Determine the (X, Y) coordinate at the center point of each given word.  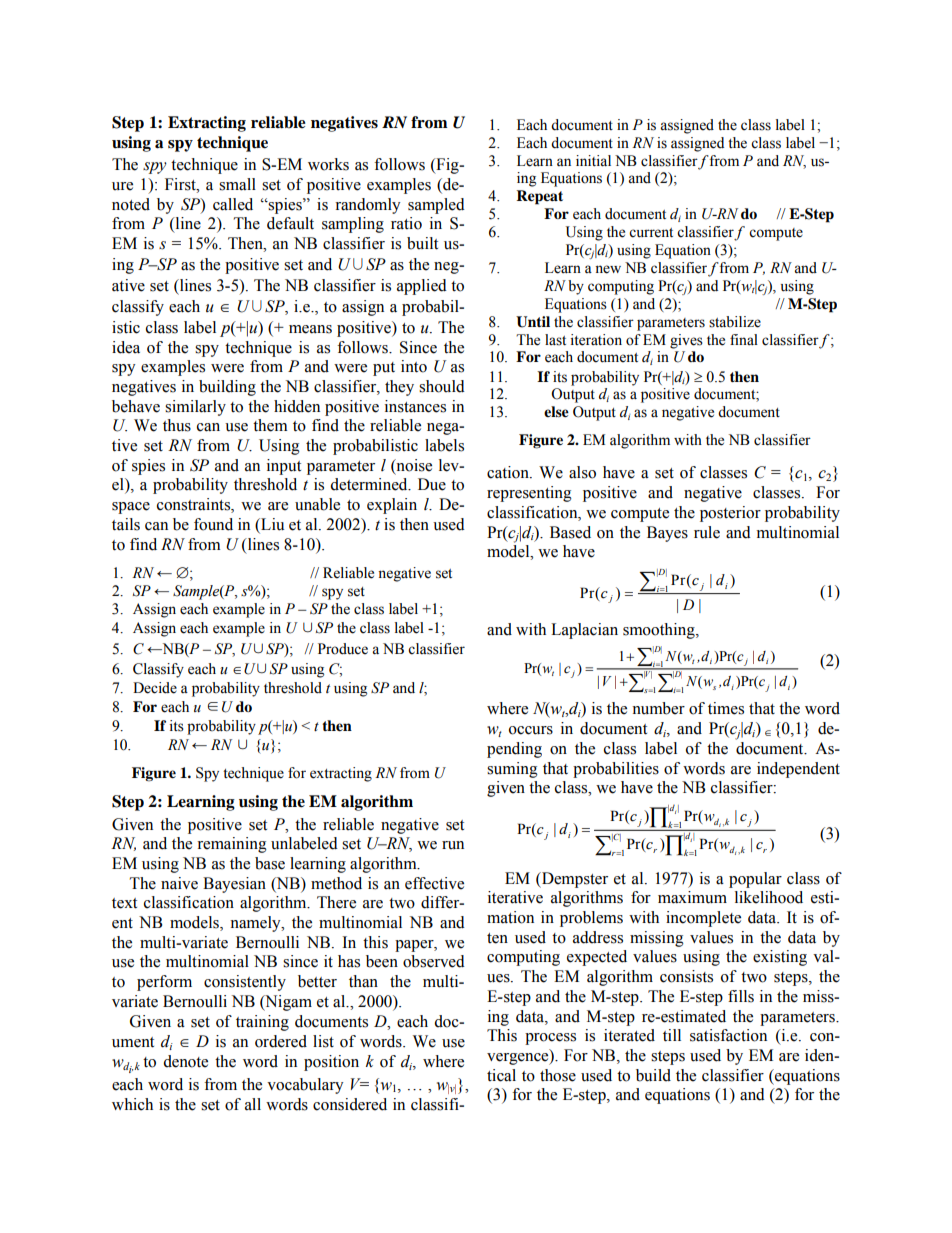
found (213, 524)
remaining (232, 845)
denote (185, 1061)
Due (432, 484)
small (237, 184)
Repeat (539, 197)
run (453, 845)
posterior (730, 514)
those (558, 1075)
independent (798, 770)
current (651, 233)
